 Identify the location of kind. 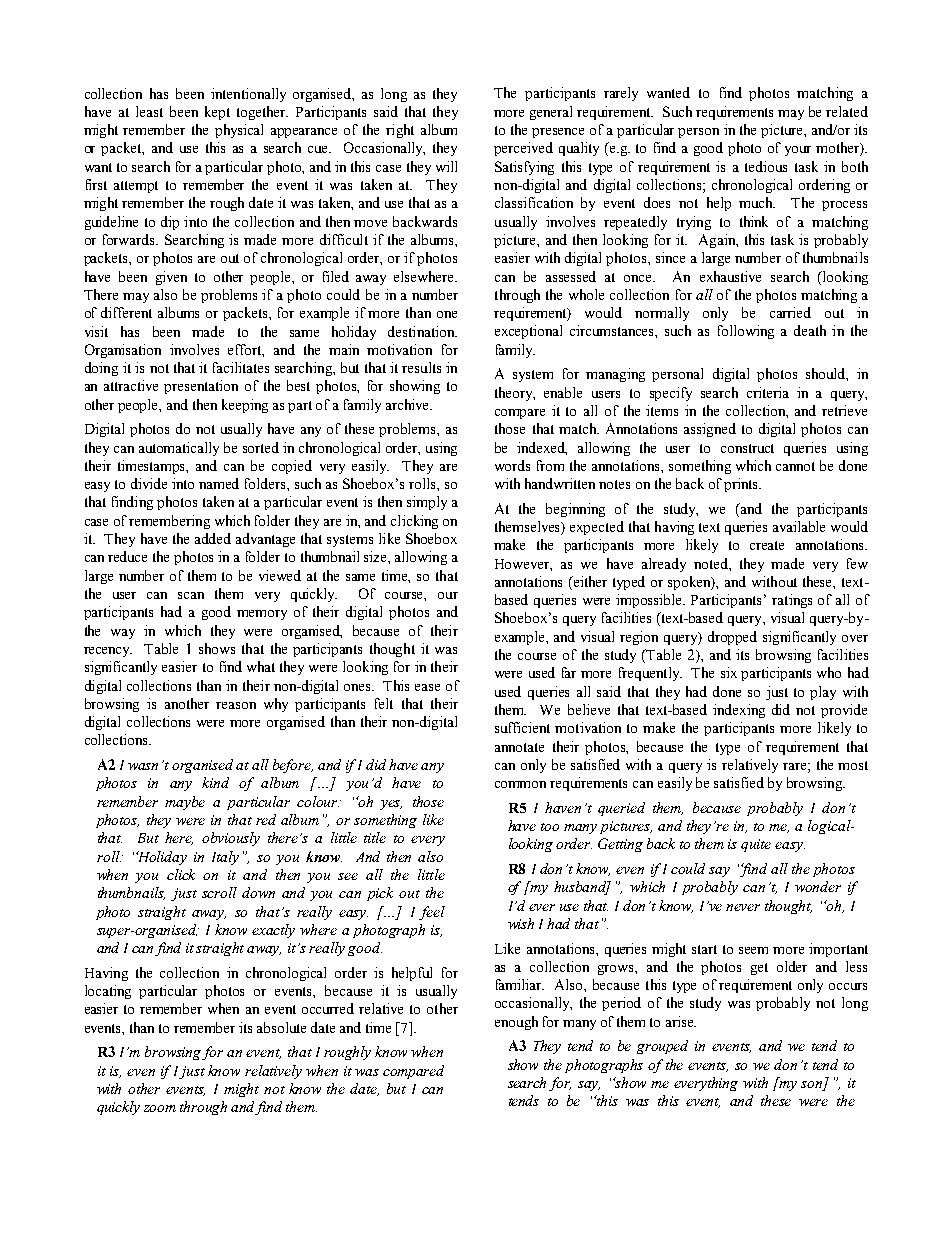
(215, 782).
